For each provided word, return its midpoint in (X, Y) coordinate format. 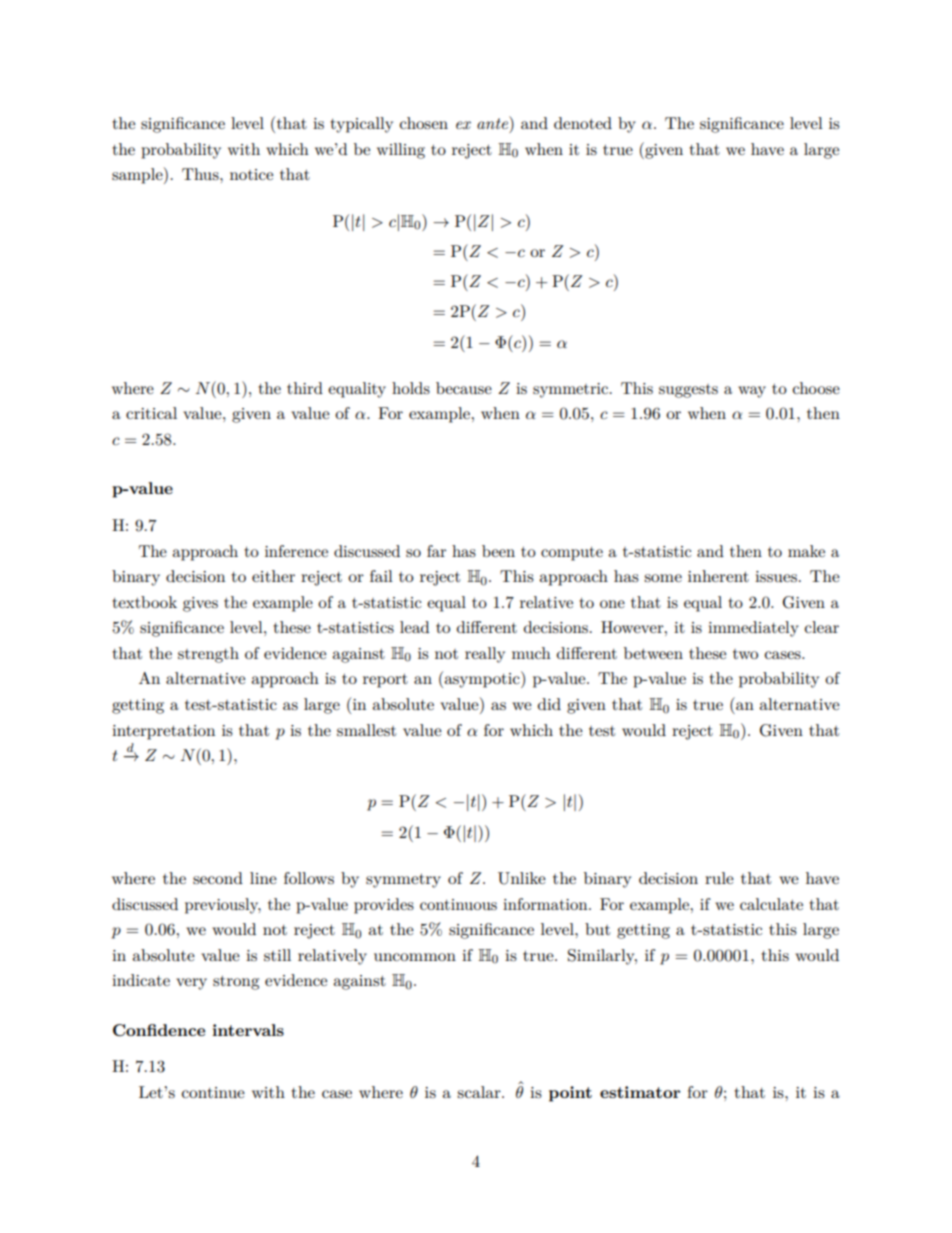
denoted (583, 123)
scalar (480, 1092)
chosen (424, 123)
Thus (201, 174)
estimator (640, 1092)
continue (213, 1092)
